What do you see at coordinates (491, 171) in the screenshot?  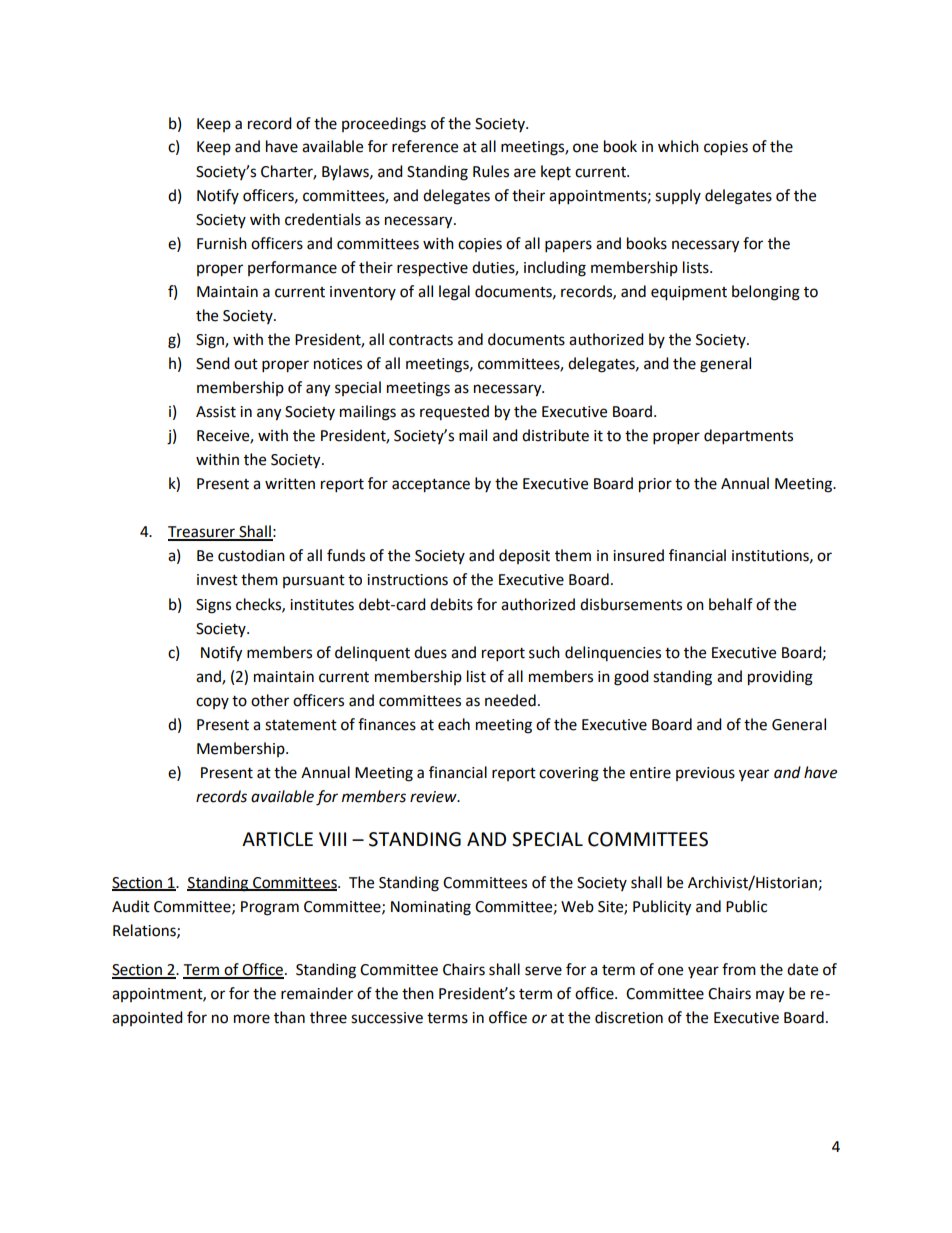 I see `Rules` at bounding box center [491, 171].
